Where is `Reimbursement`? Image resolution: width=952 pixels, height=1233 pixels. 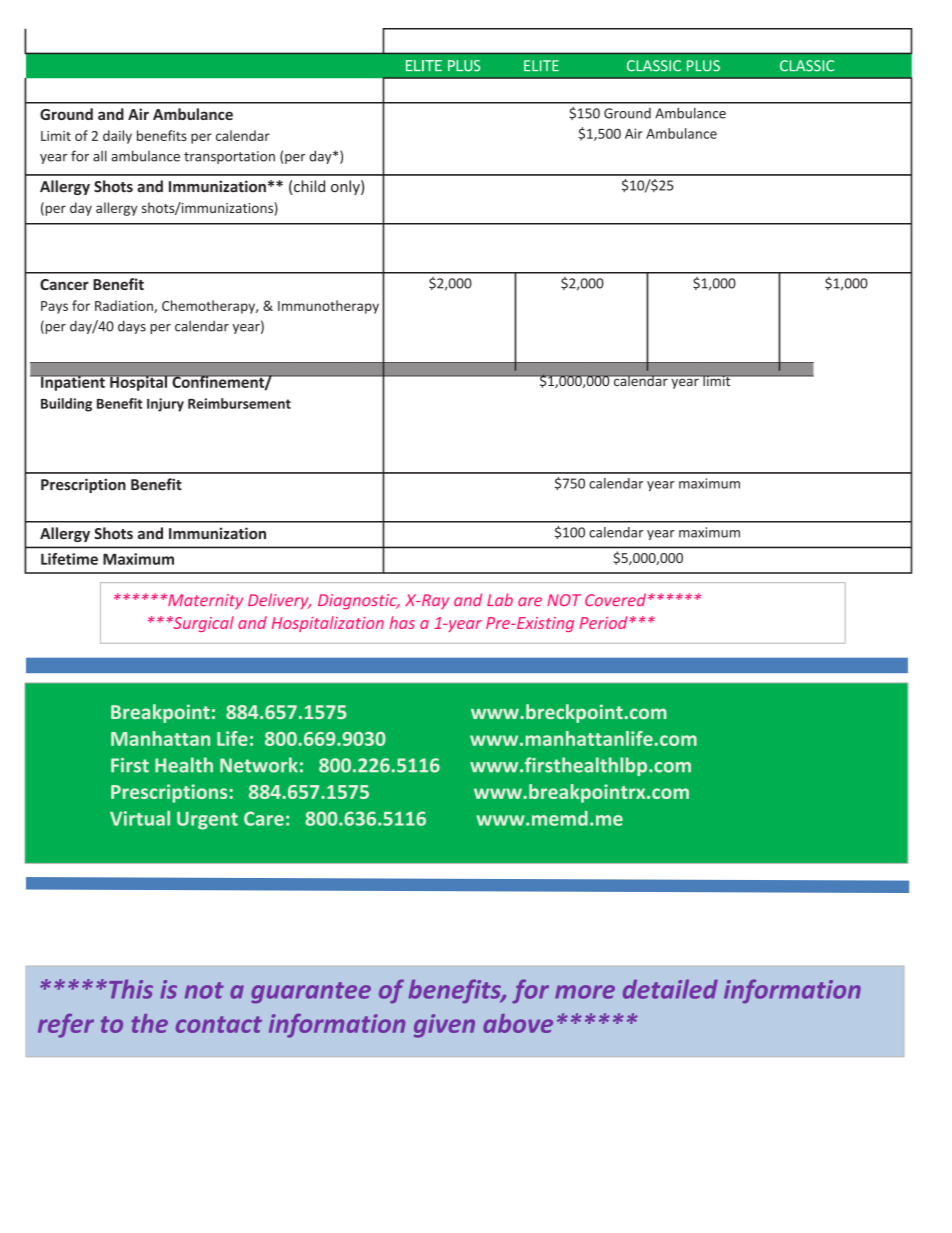 Reimbursement is located at coordinates (239, 403).
